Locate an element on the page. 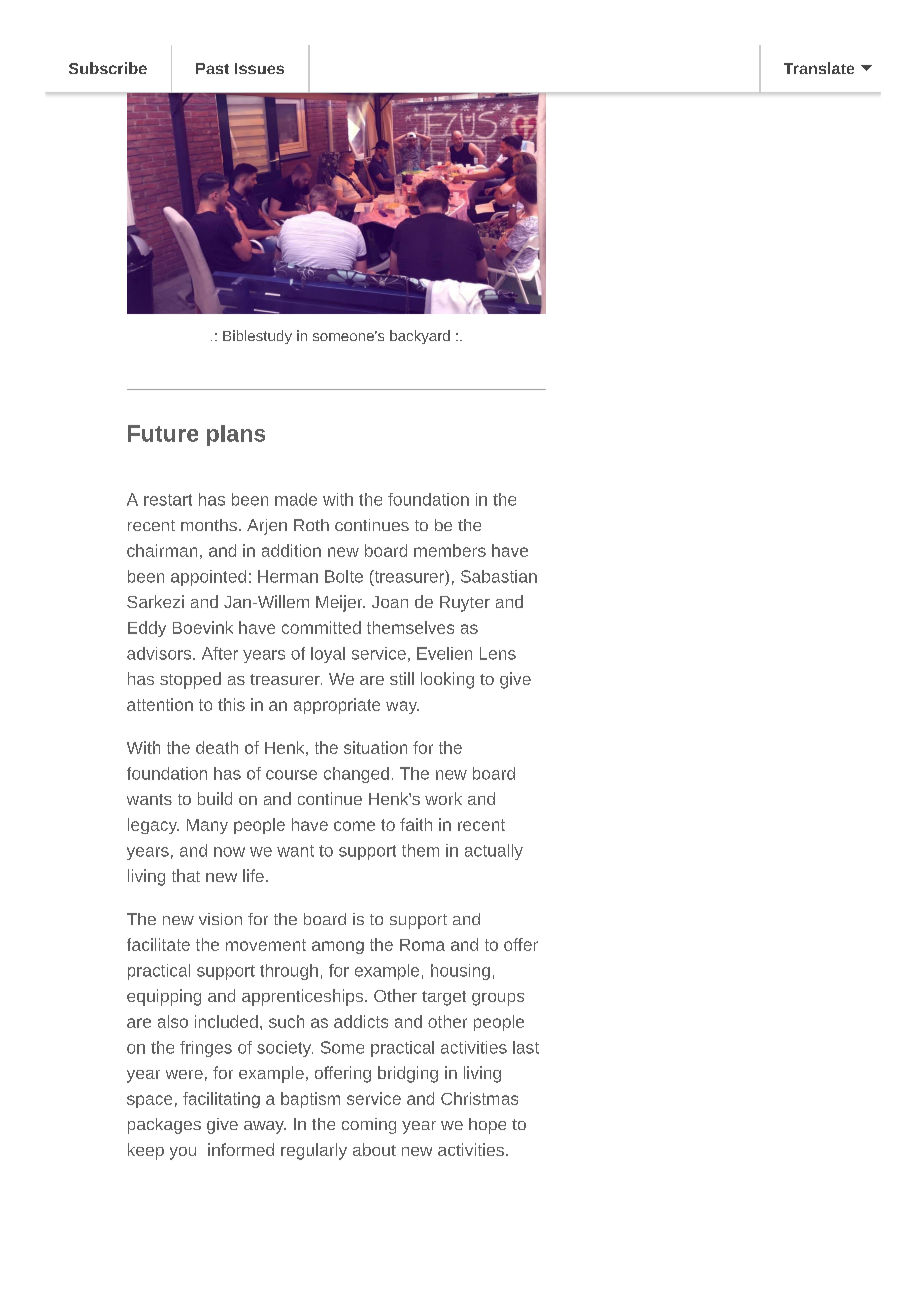  that is located at coordinates (186, 875).
